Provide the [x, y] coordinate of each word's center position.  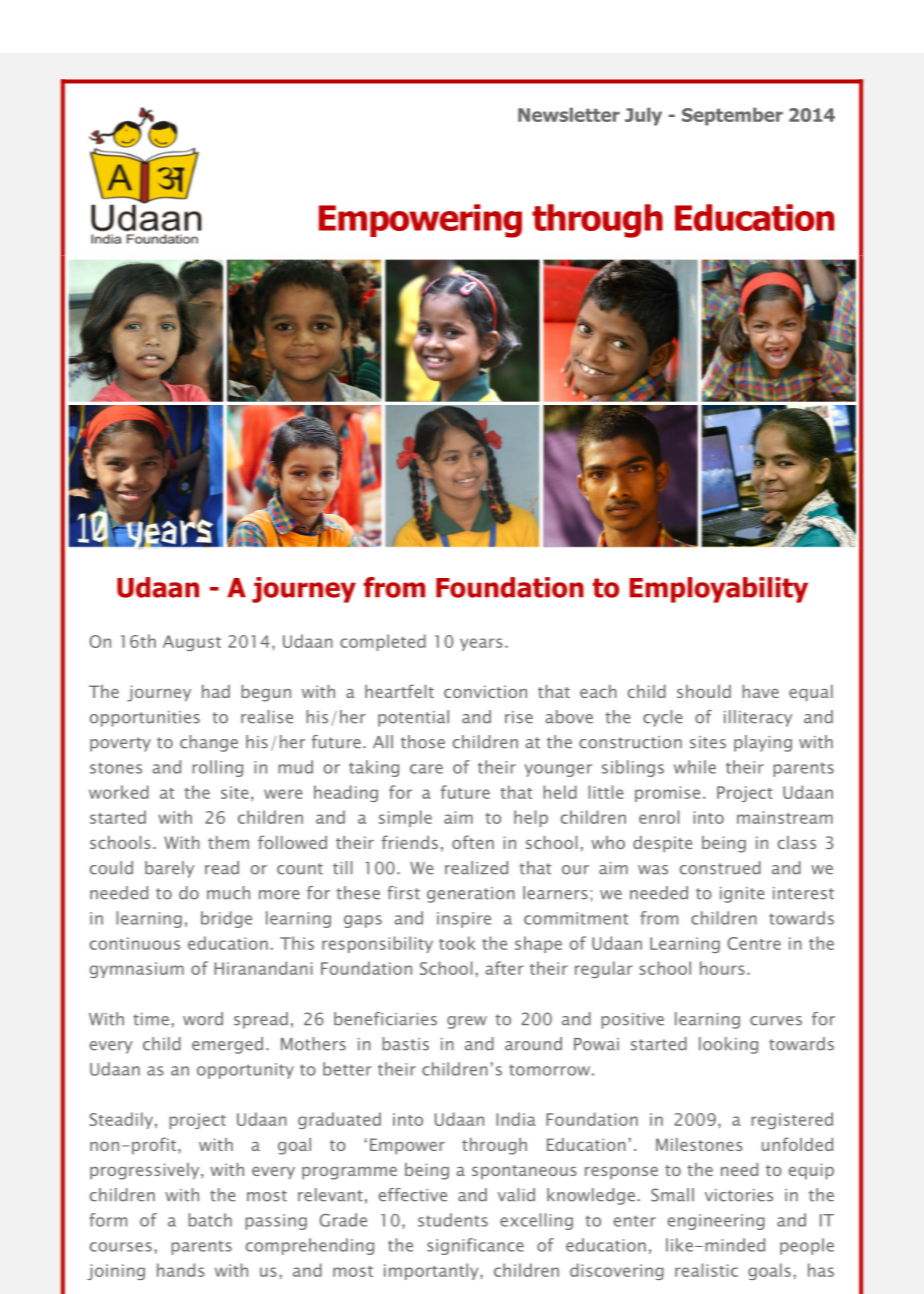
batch [210, 1220]
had [216, 691]
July [643, 116]
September [732, 116]
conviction [485, 691]
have [760, 691]
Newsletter [569, 114]
